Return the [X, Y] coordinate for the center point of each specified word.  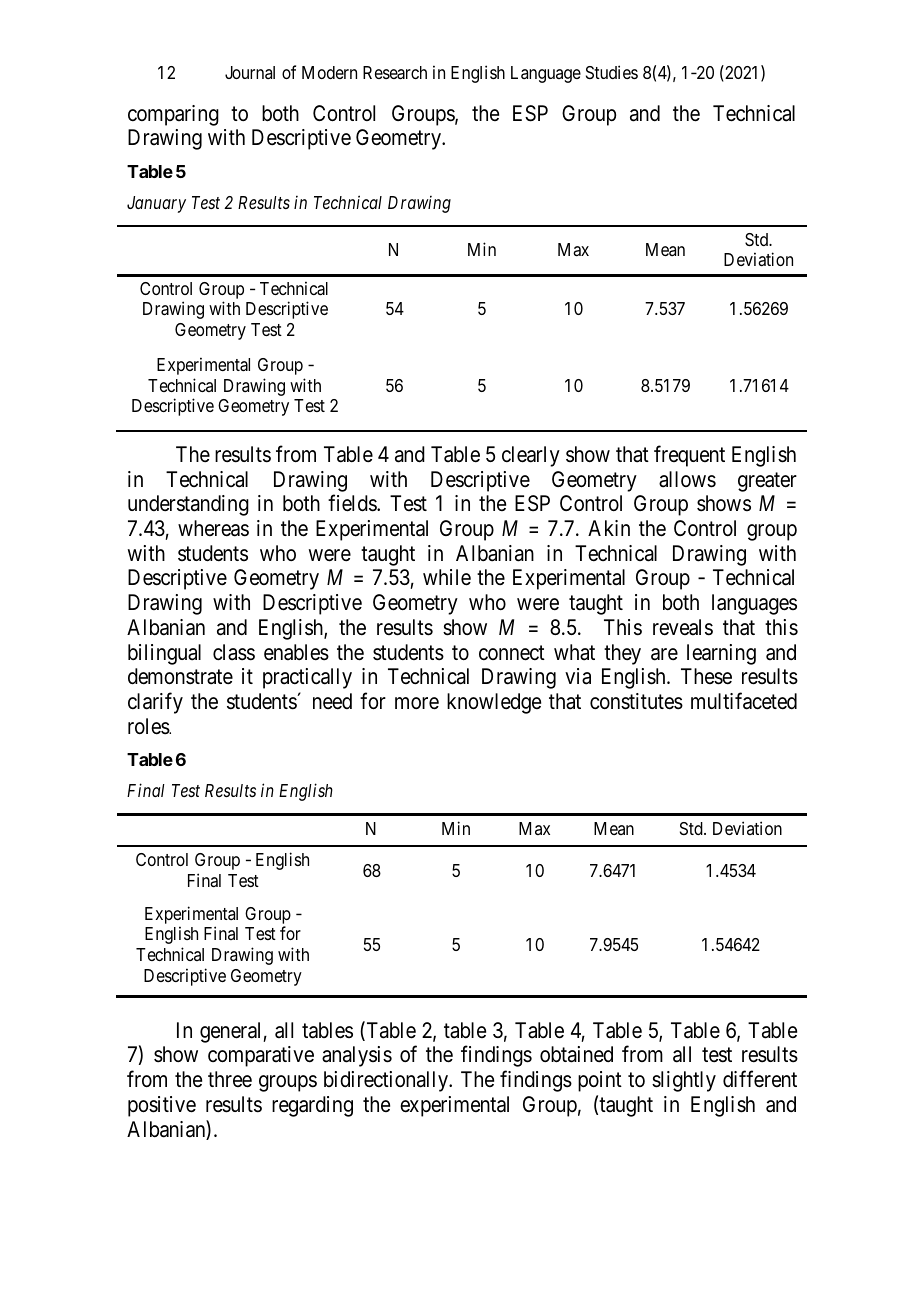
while [447, 577]
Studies [612, 72]
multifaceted [744, 701]
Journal [250, 72]
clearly [531, 456]
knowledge [494, 703]
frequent [689, 456]
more [417, 703]
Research [395, 73]
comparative [261, 1056]
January [156, 204]
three [230, 1079]
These [706, 676]
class [234, 652]
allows [687, 479]
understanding [188, 505]
